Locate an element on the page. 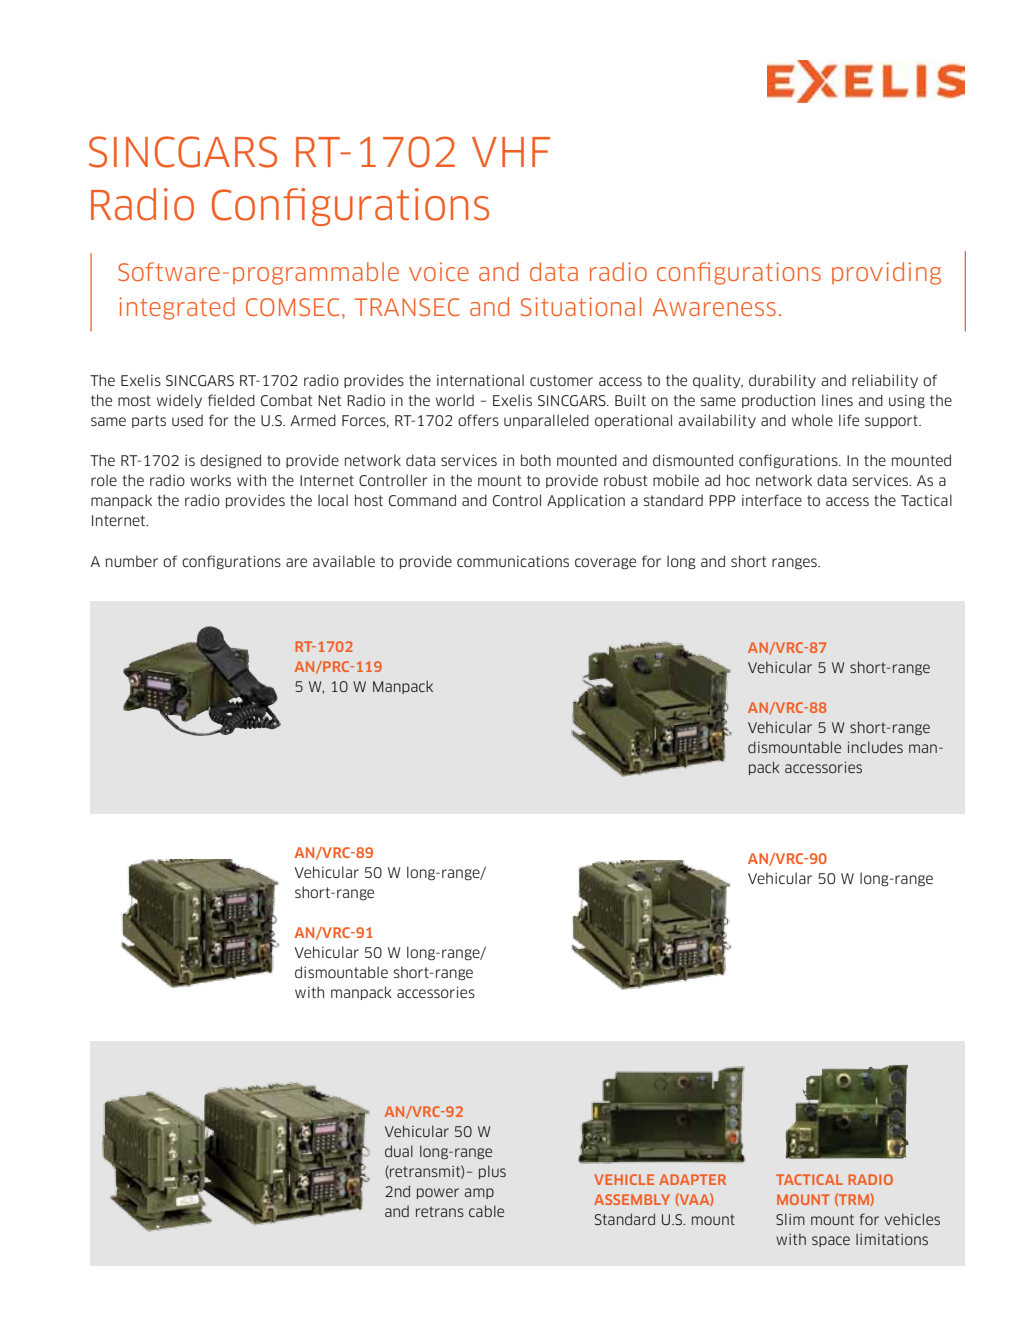  number is located at coordinates (132, 561).
